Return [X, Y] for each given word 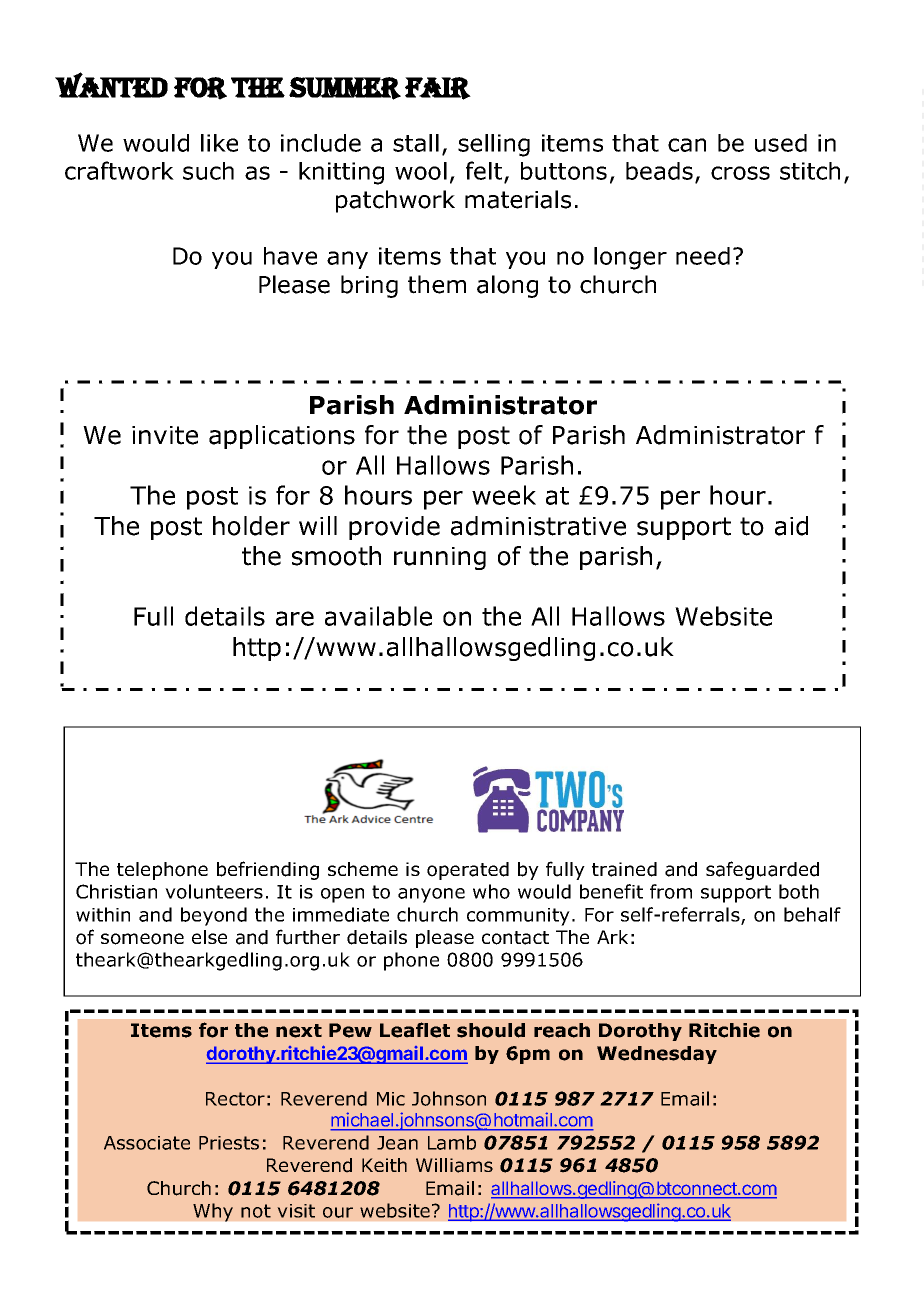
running [440, 558]
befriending [268, 870]
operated [468, 871]
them [437, 284]
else [209, 937]
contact [515, 938]
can [687, 145]
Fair [438, 88]
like [219, 143]
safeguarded [762, 870]
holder [251, 526]
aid [791, 526]
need [703, 256]
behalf [812, 914]
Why [213, 1212]
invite [165, 435]
